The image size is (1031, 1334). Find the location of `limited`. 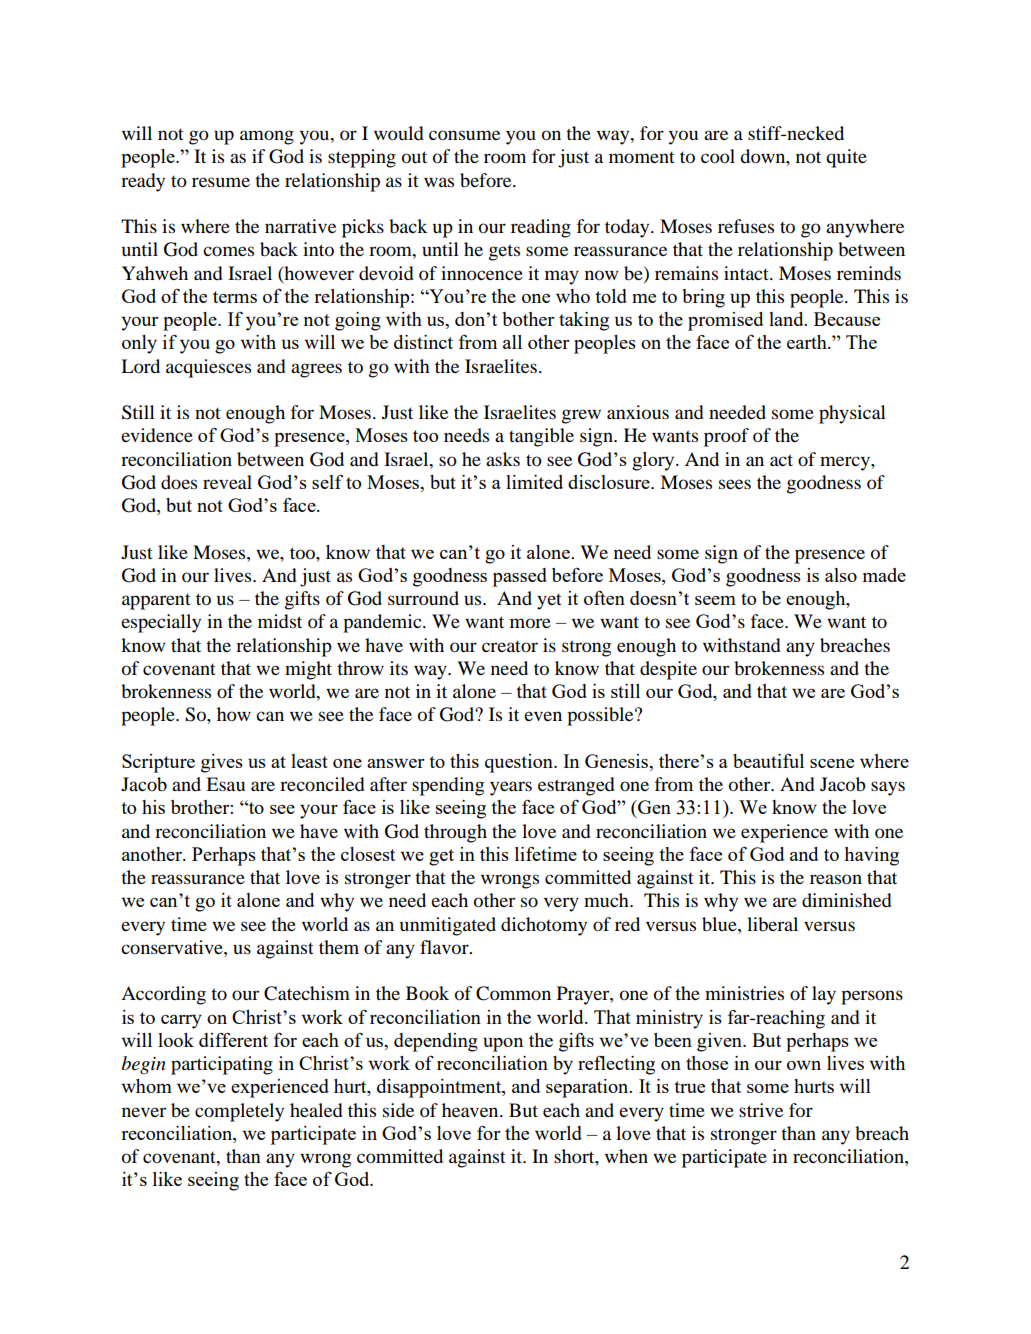

limited is located at coordinates (534, 482).
